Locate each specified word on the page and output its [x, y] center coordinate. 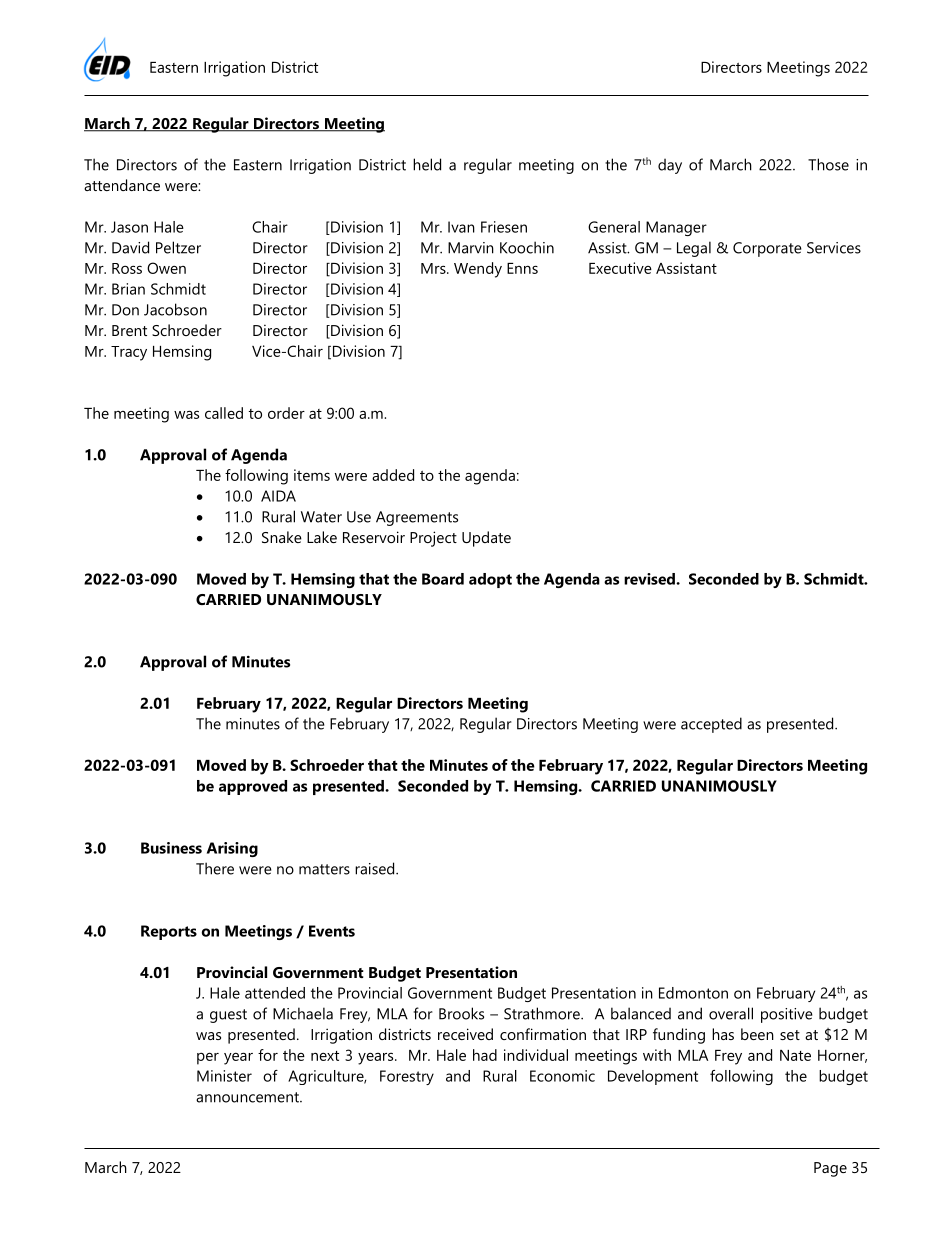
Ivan [461, 227]
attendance [122, 185]
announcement [248, 1097]
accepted [711, 725]
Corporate [767, 249]
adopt [490, 580]
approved [253, 787]
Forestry [407, 1077]
